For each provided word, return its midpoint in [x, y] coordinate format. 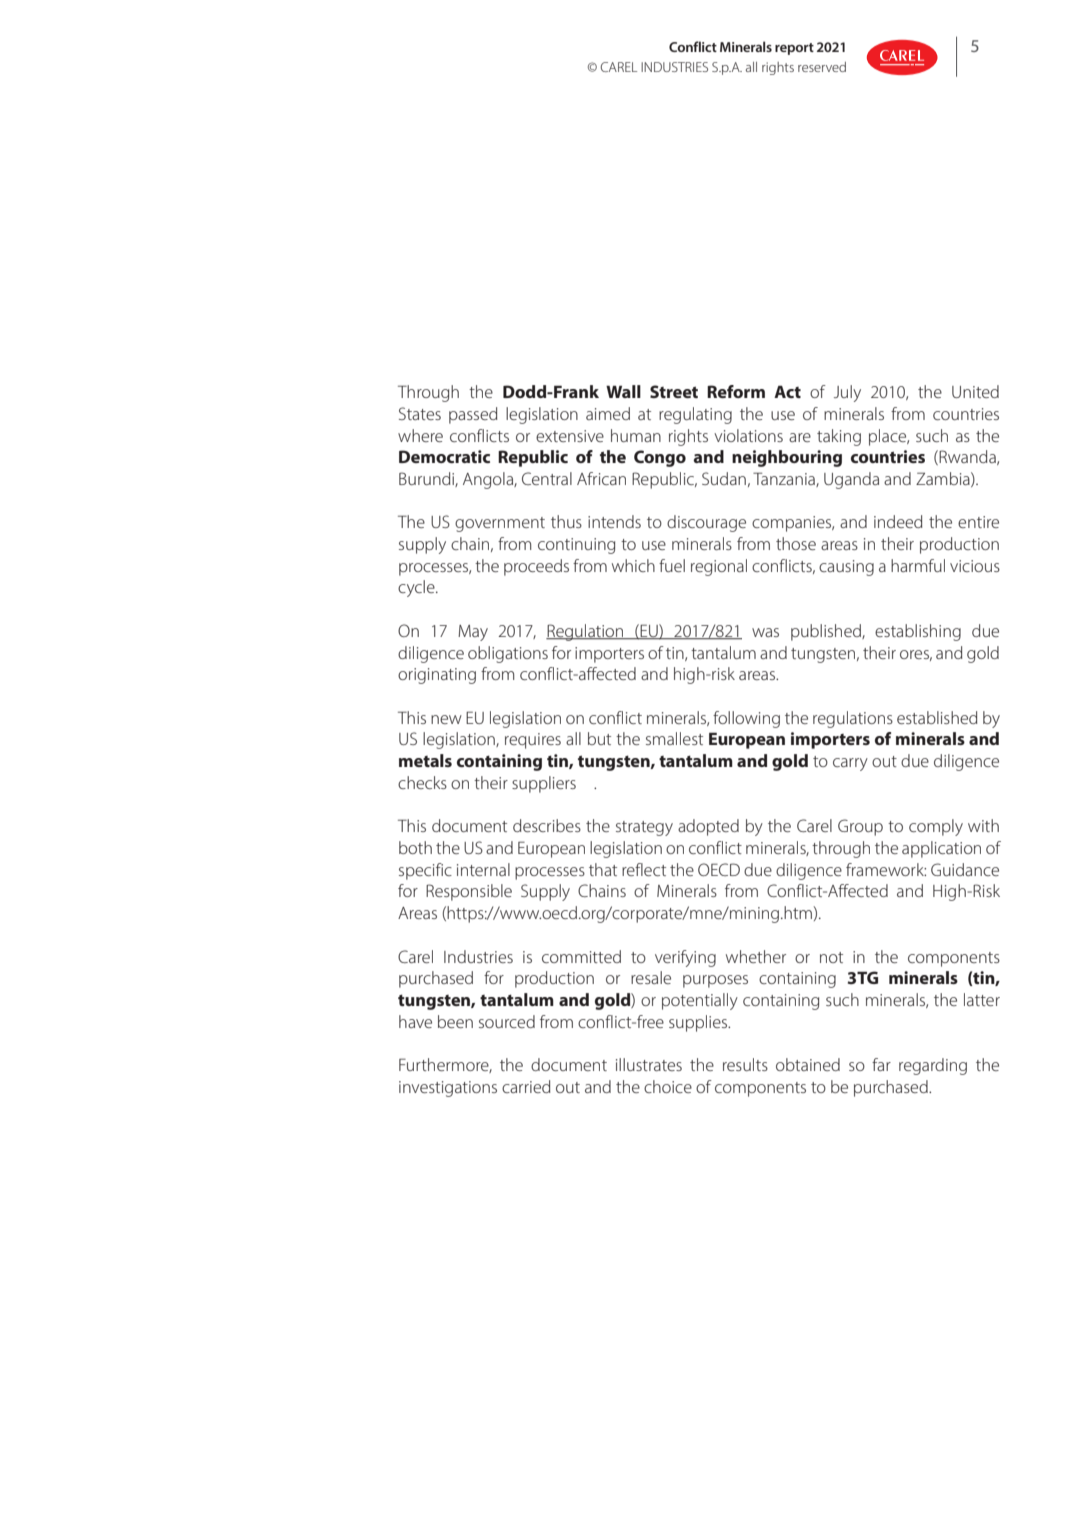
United [975, 391]
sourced [507, 1021]
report [794, 49]
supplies [699, 1023]
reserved [822, 67]
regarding [933, 1066]
